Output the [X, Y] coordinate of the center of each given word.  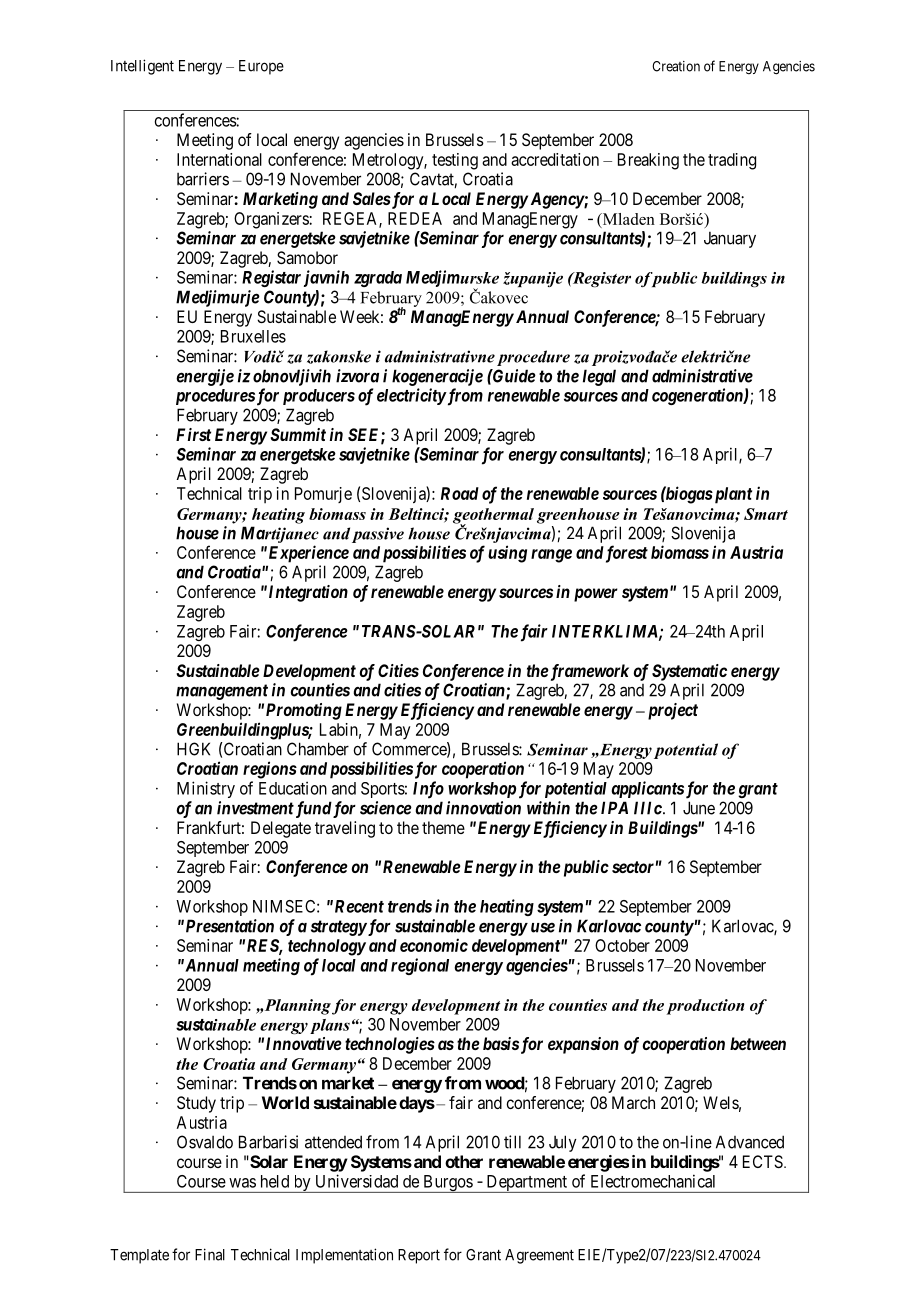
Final [210, 1254]
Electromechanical [653, 1181]
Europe [261, 67]
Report [419, 1256]
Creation [676, 66]
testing [455, 161]
